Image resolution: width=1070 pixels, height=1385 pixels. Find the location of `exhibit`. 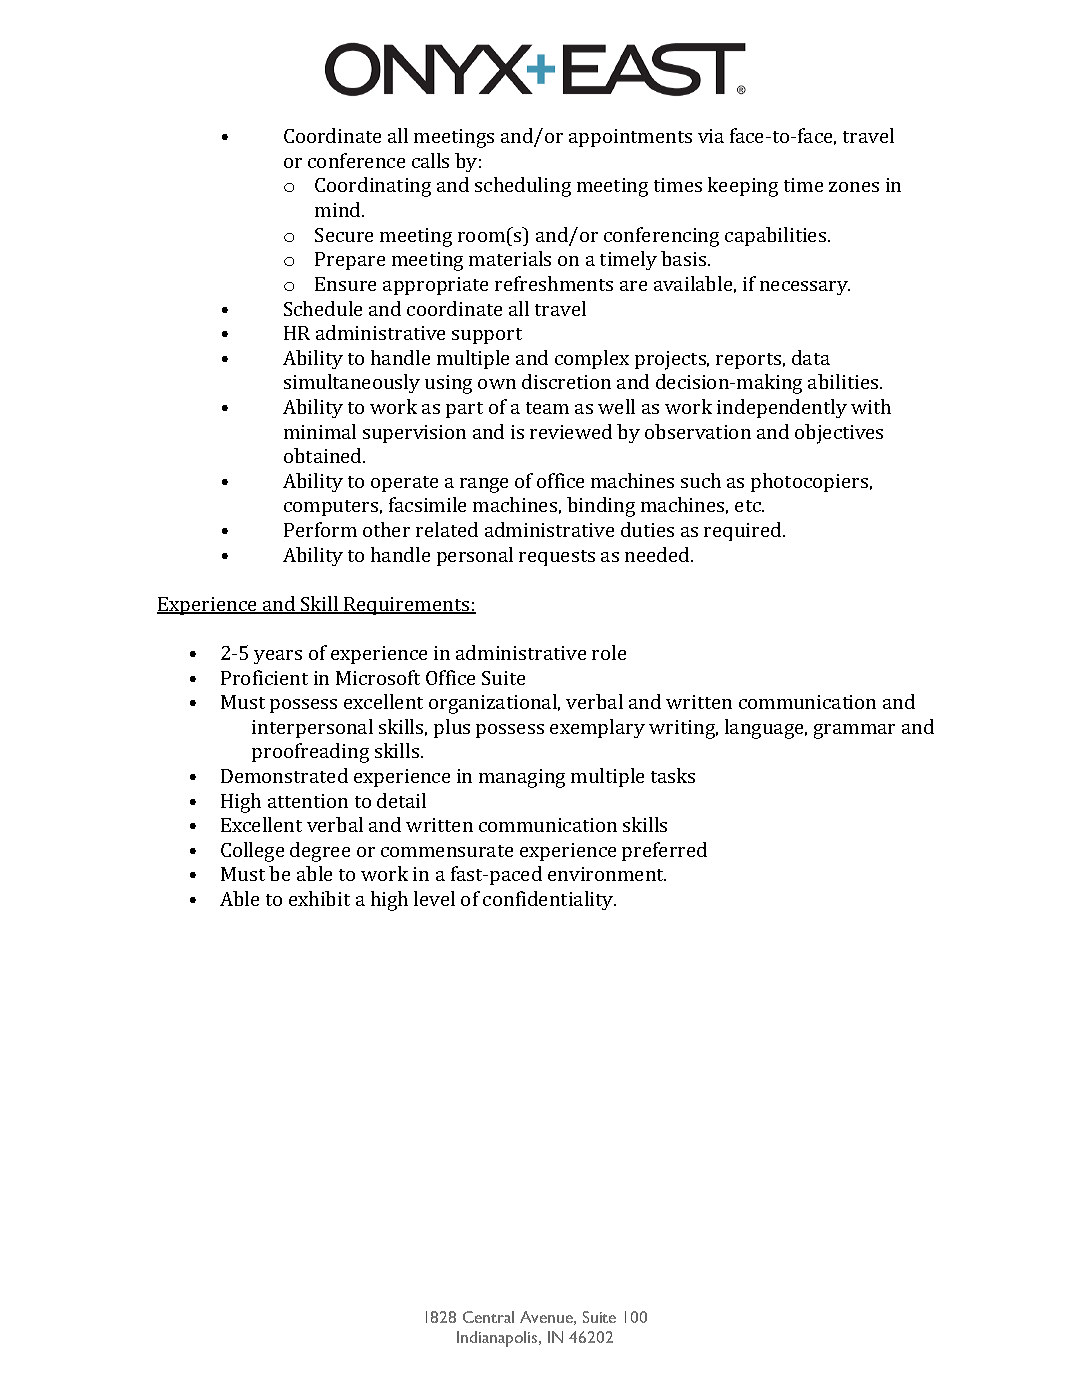

exhibit is located at coordinates (319, 898).
